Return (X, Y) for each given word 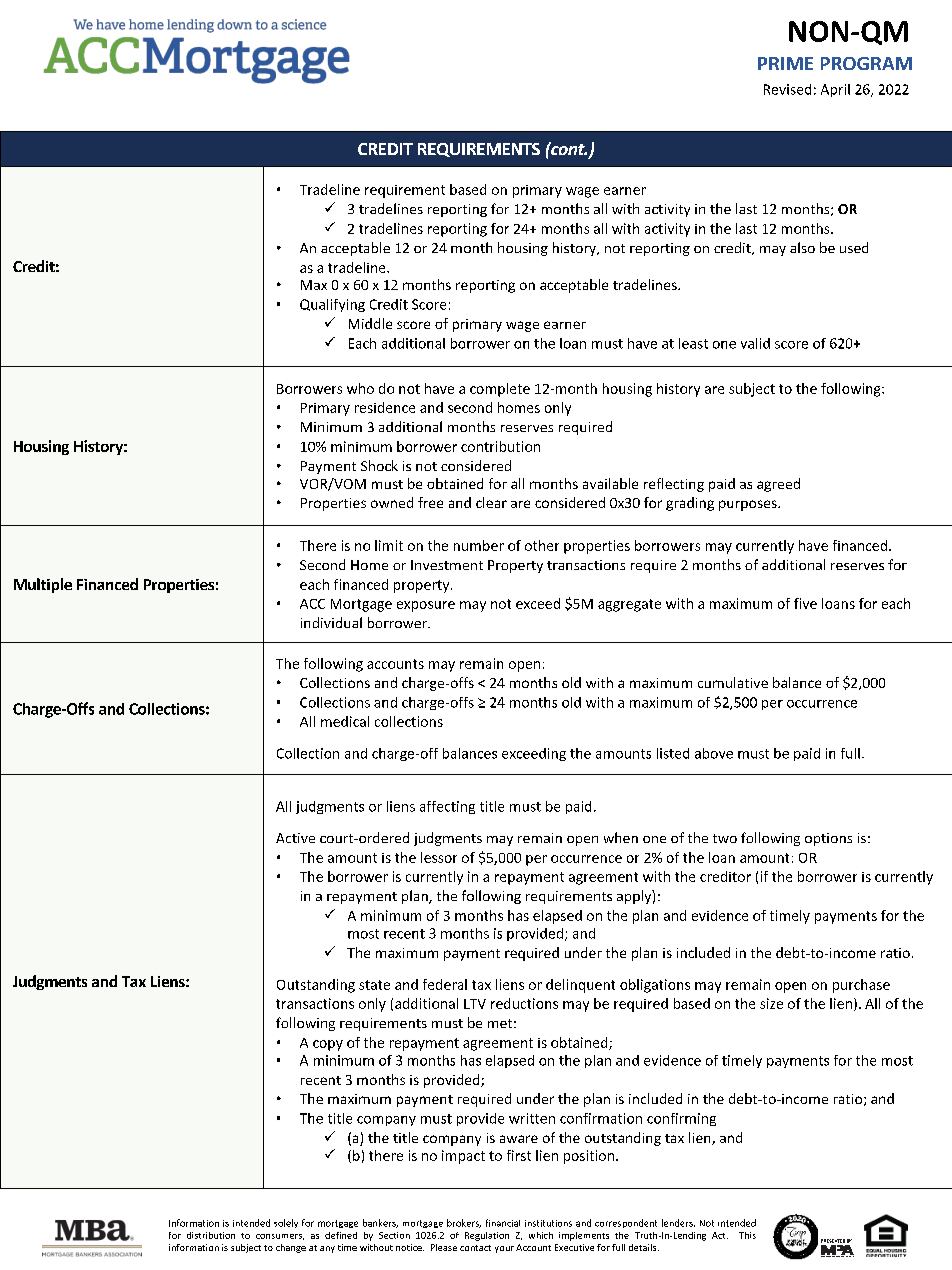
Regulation (487, 1236)
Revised (787, 89)
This (747, 1235)
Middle (370, 323)
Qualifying (332, 305)
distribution (211, 1235)
